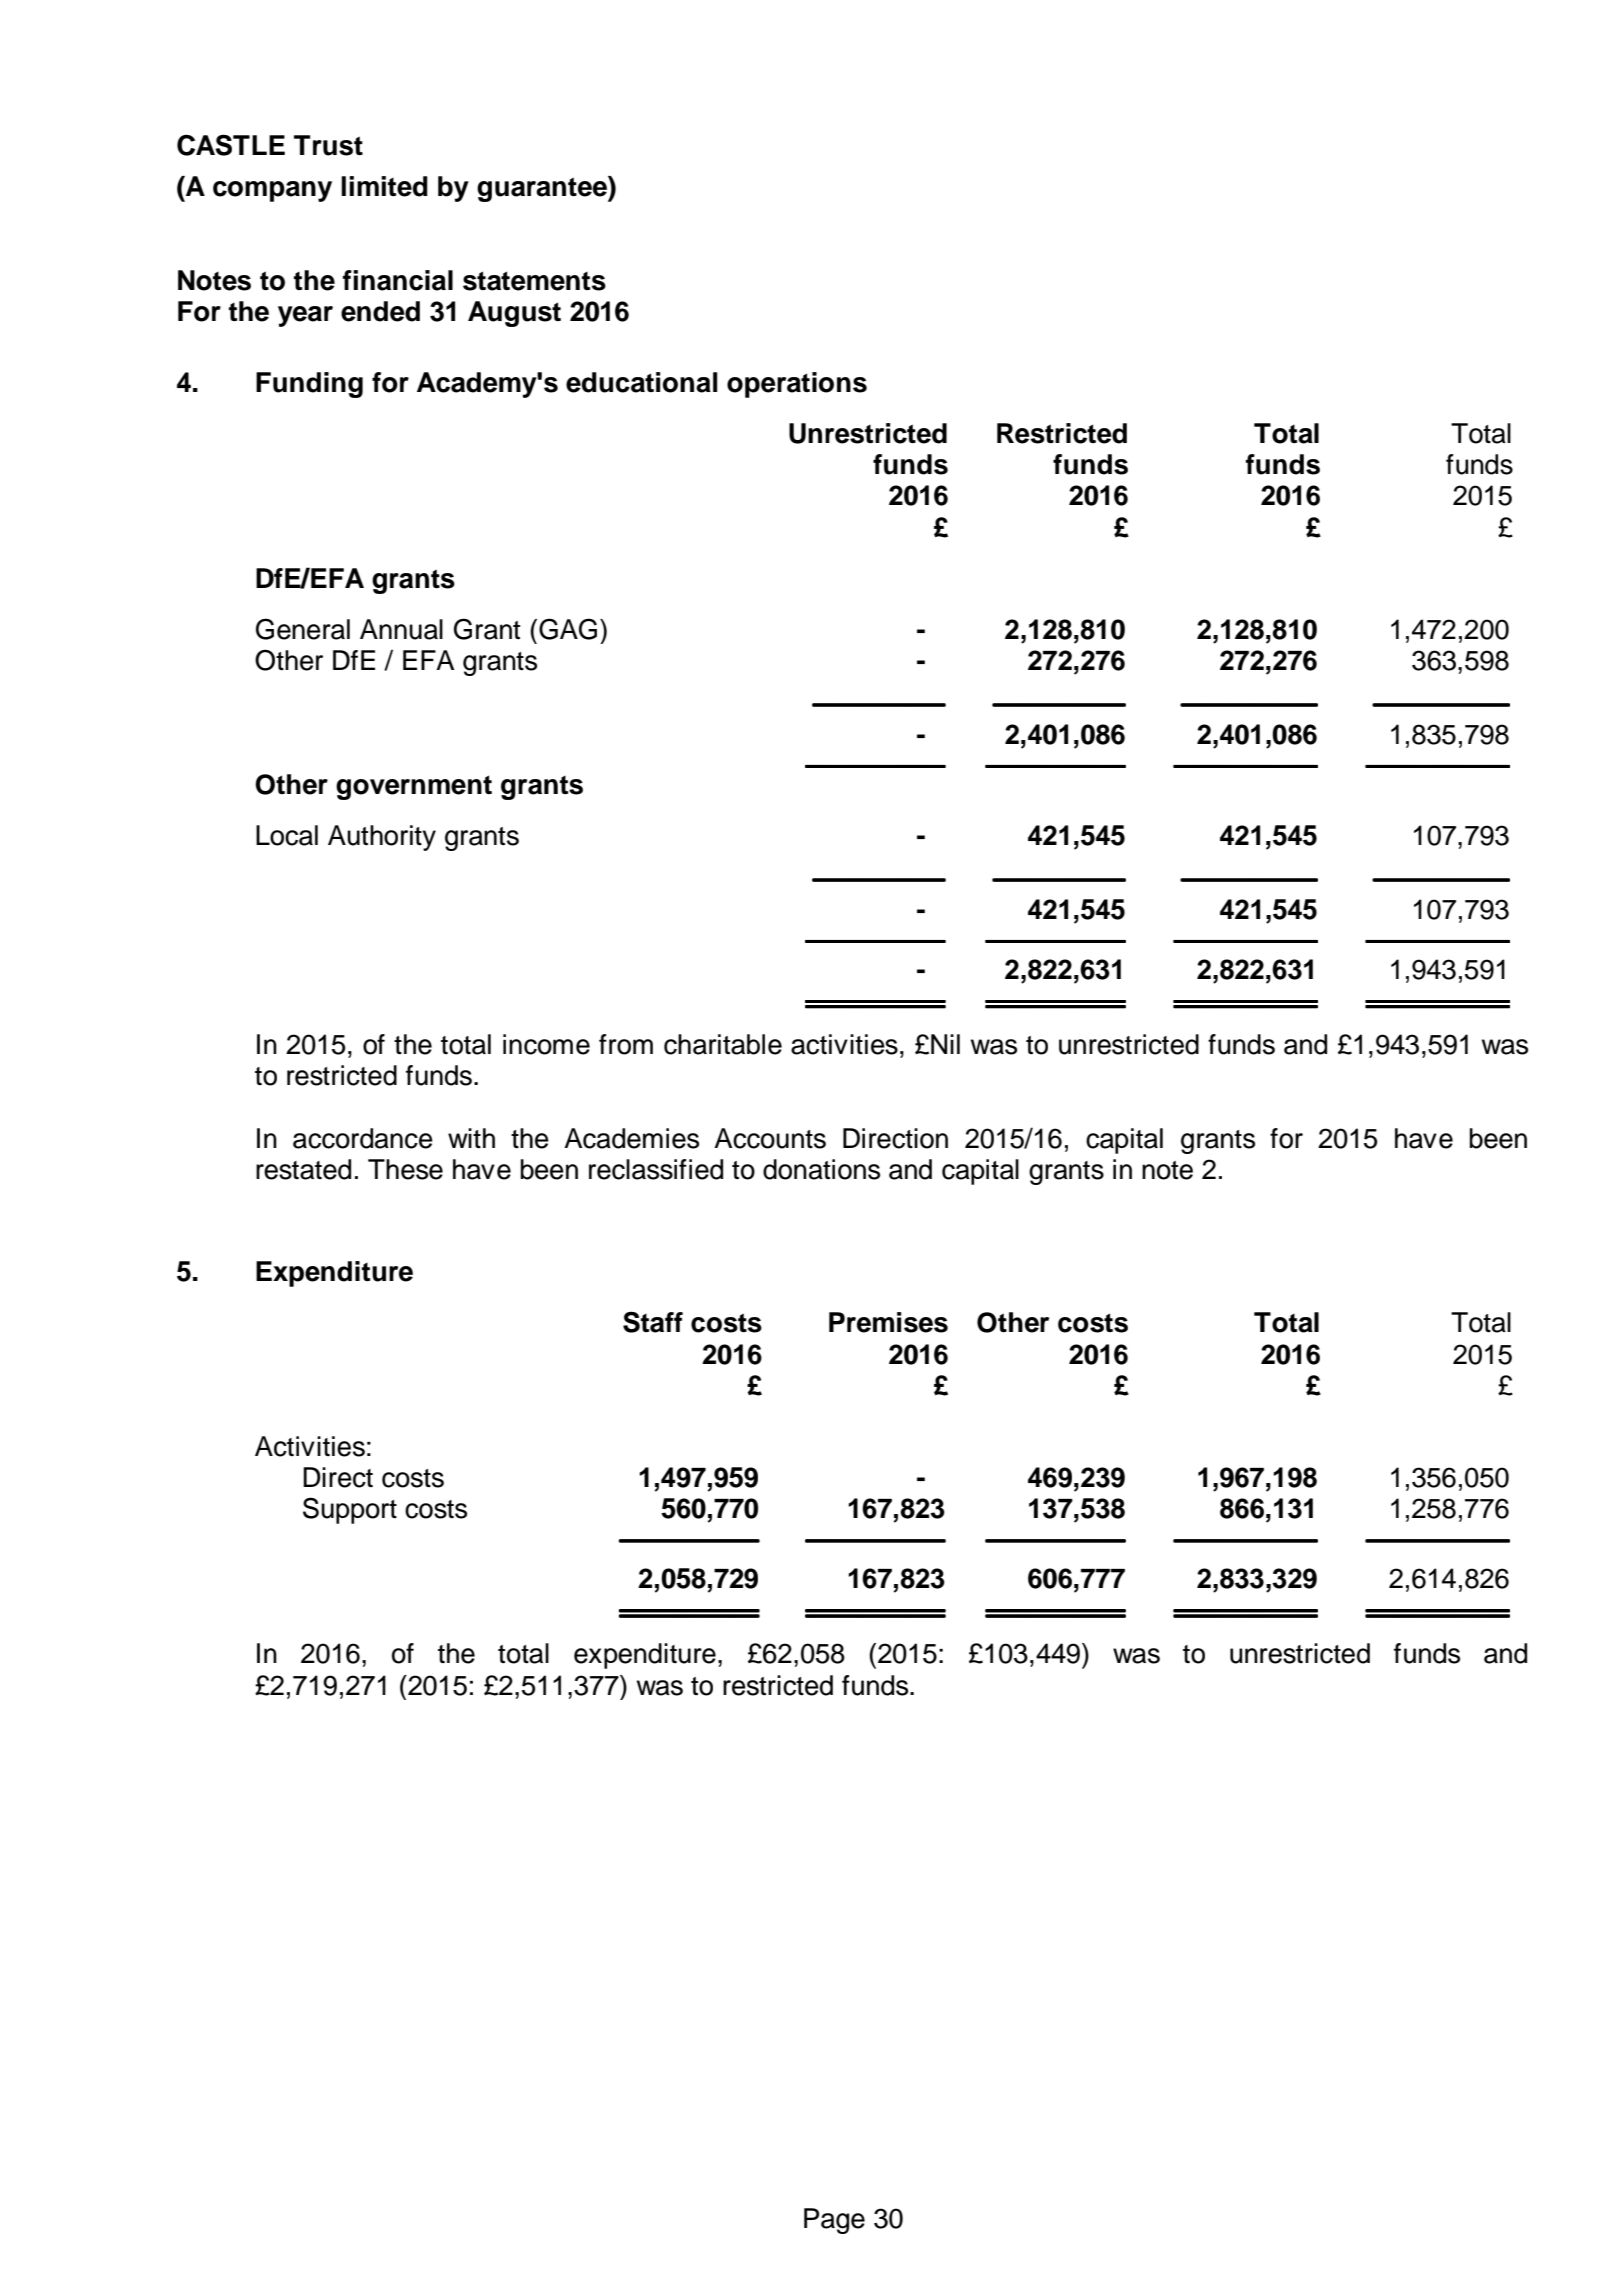  I want to click on Page, so click(834, 2221).
